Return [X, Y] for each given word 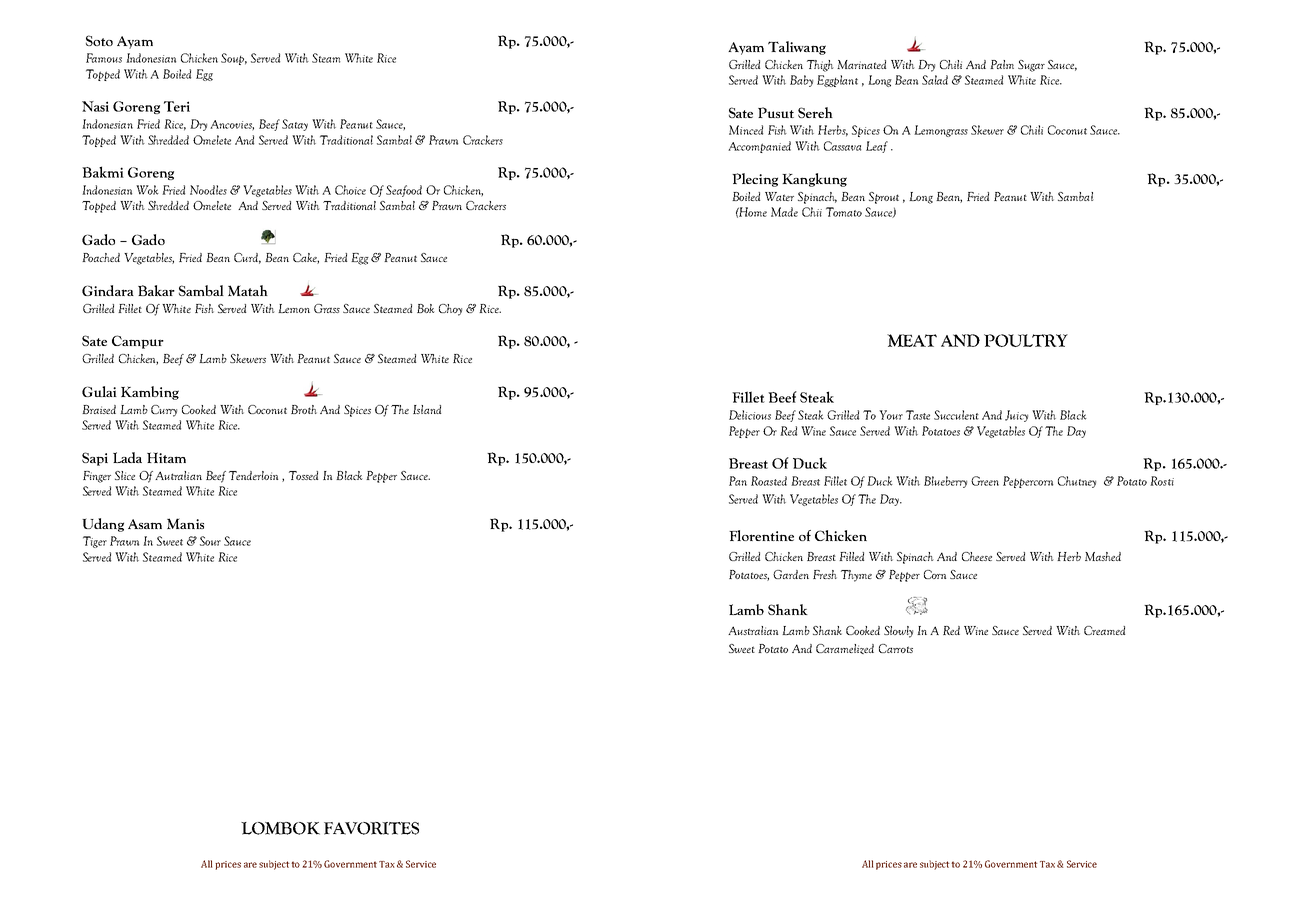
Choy [450, 310]
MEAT [912, 340]
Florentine [761, 535]
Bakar [156, 290]
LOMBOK [280, 828]
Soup [234, 59]
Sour [210, 541]
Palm [1002, 64]
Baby [801, 81]
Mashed [1103, 556]
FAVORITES [371, 828]
